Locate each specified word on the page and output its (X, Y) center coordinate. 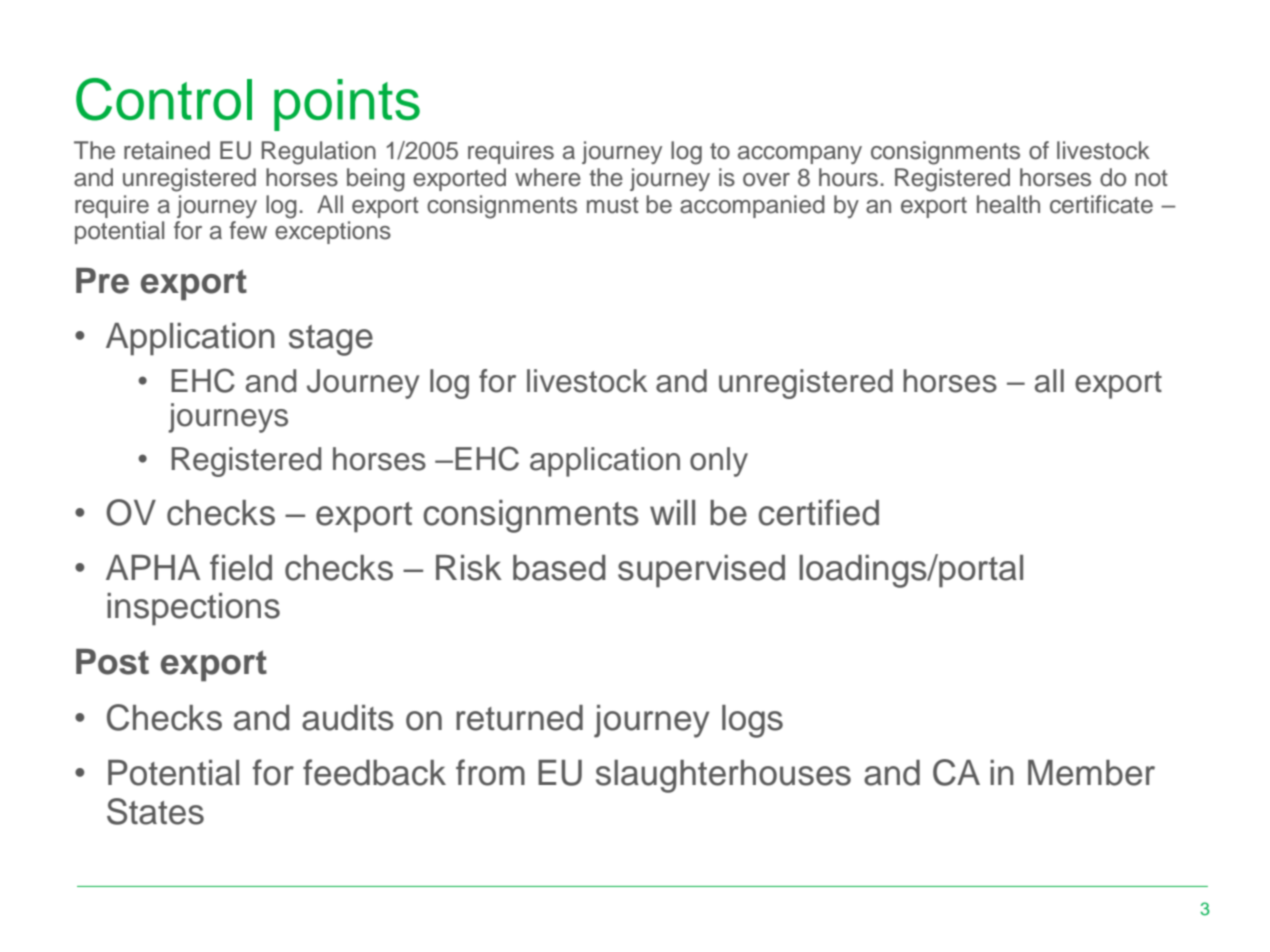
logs (752, 721)
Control (164, 99)
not (1151, 178)
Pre (102, 281)
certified (818, 512)
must (613, 205)
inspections (193, 609)
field (241, 567)
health (1008, 204)
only (719, 462)
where (548, 177)
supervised (701, 571)
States (155, 811)
